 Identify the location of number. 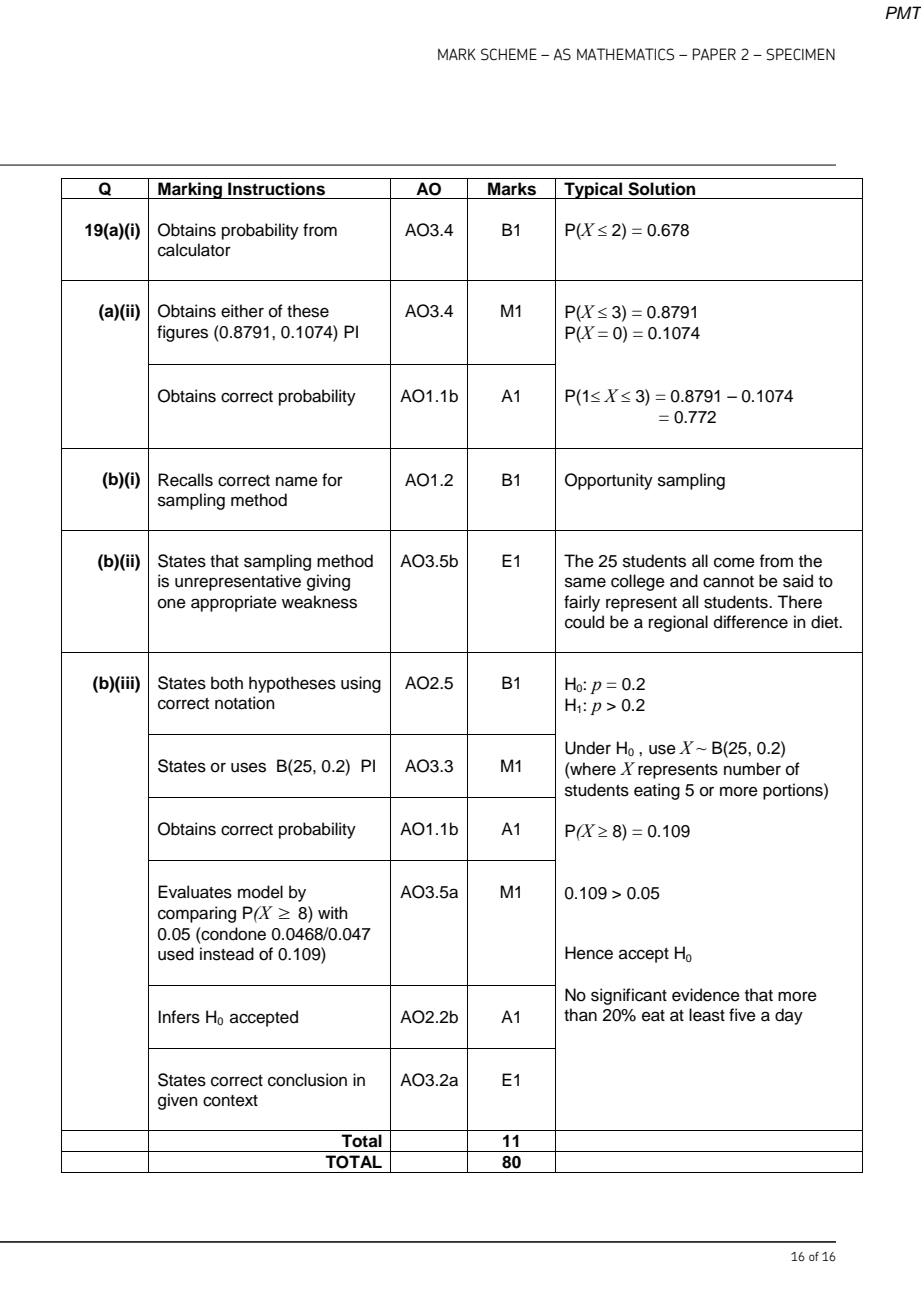
(752, 769).
